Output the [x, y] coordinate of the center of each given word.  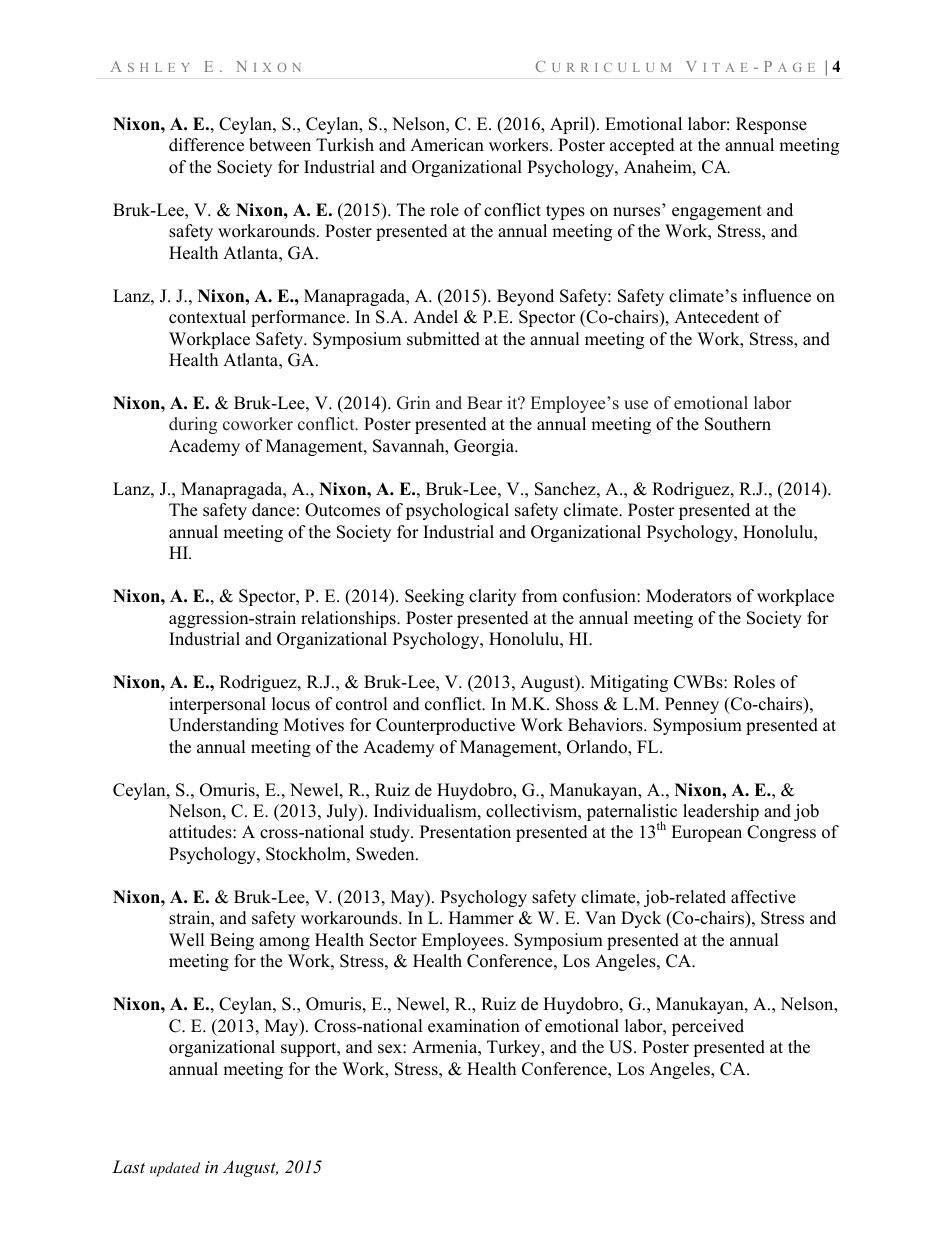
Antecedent [716, 317]
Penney [692, 705]
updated [175, 1169]
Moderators [688, 596]
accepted [642, 146]
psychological [457, 511]
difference [206, 145]
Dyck [641, 919]
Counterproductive [445, 726]
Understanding [223, 726]
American [447, 145]
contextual [207, 317]
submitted [443, 339]
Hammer [481, 918]
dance [273, 510]
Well [187, 940]
